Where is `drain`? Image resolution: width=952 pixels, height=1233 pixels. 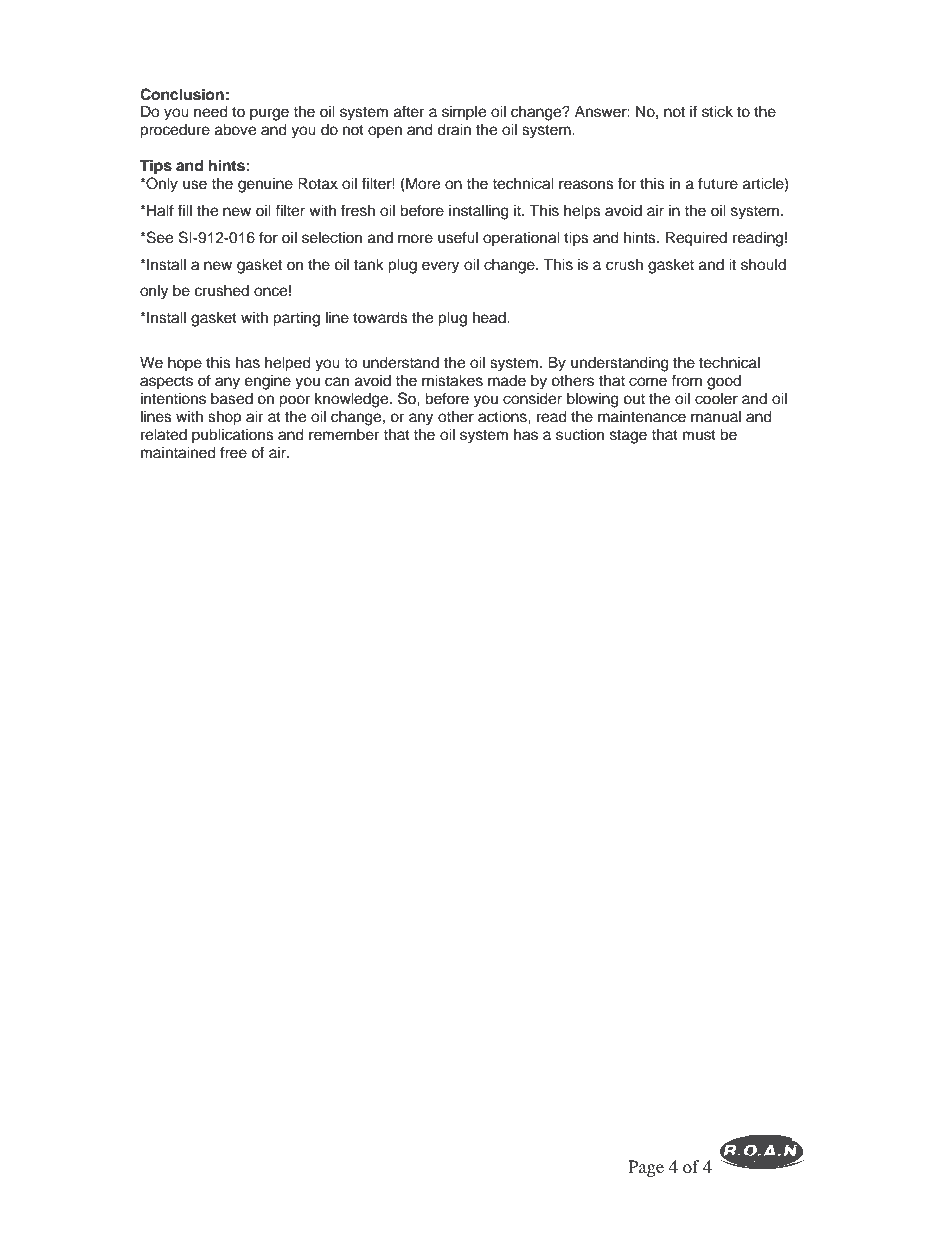 drain is located at coordinates (454, 129).
